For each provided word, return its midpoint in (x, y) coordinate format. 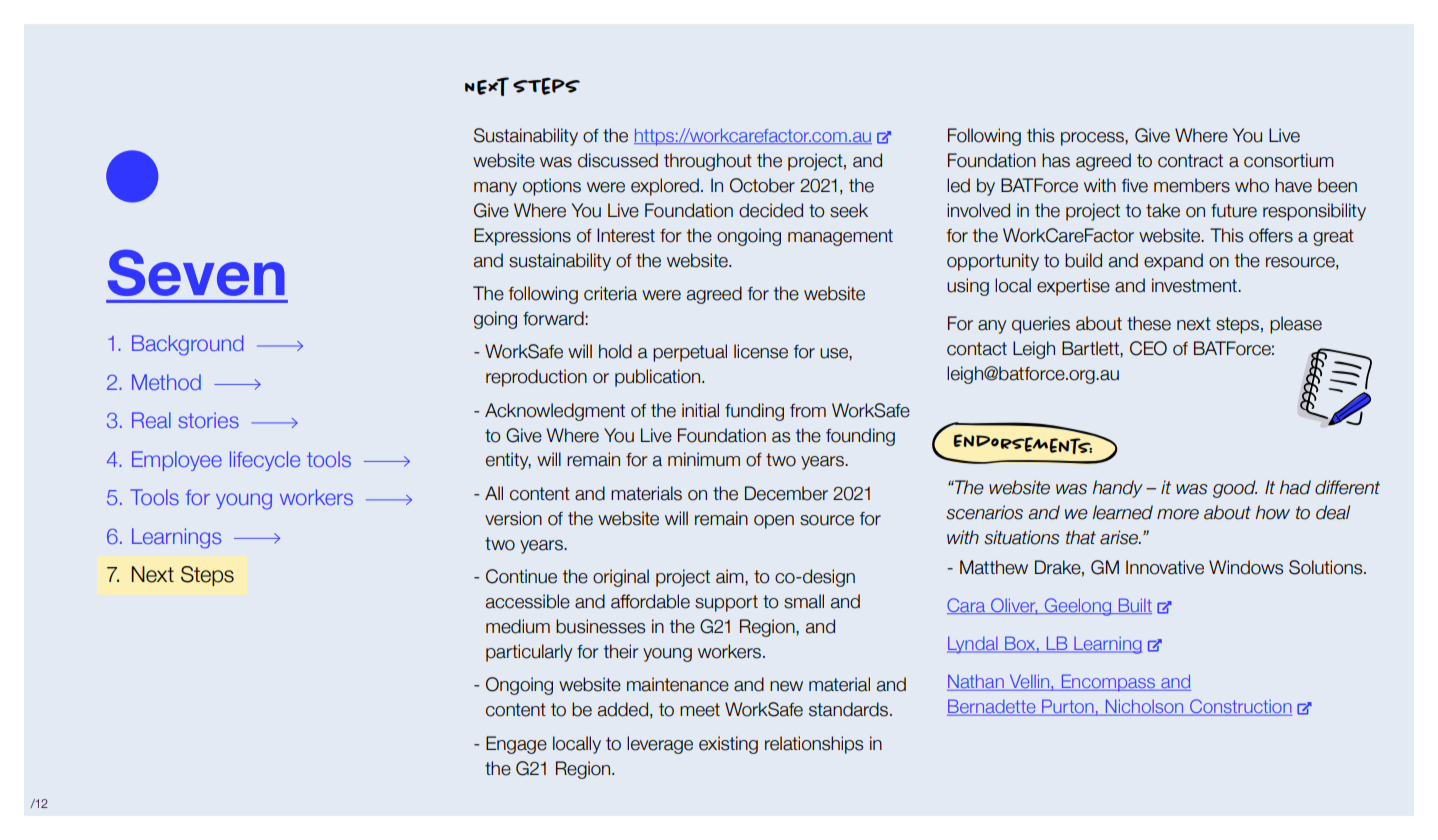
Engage (516, 745)
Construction (1240, 707)
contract (1190, 161)
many (495, 189)
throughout (708, 162)
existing (728, 745)
